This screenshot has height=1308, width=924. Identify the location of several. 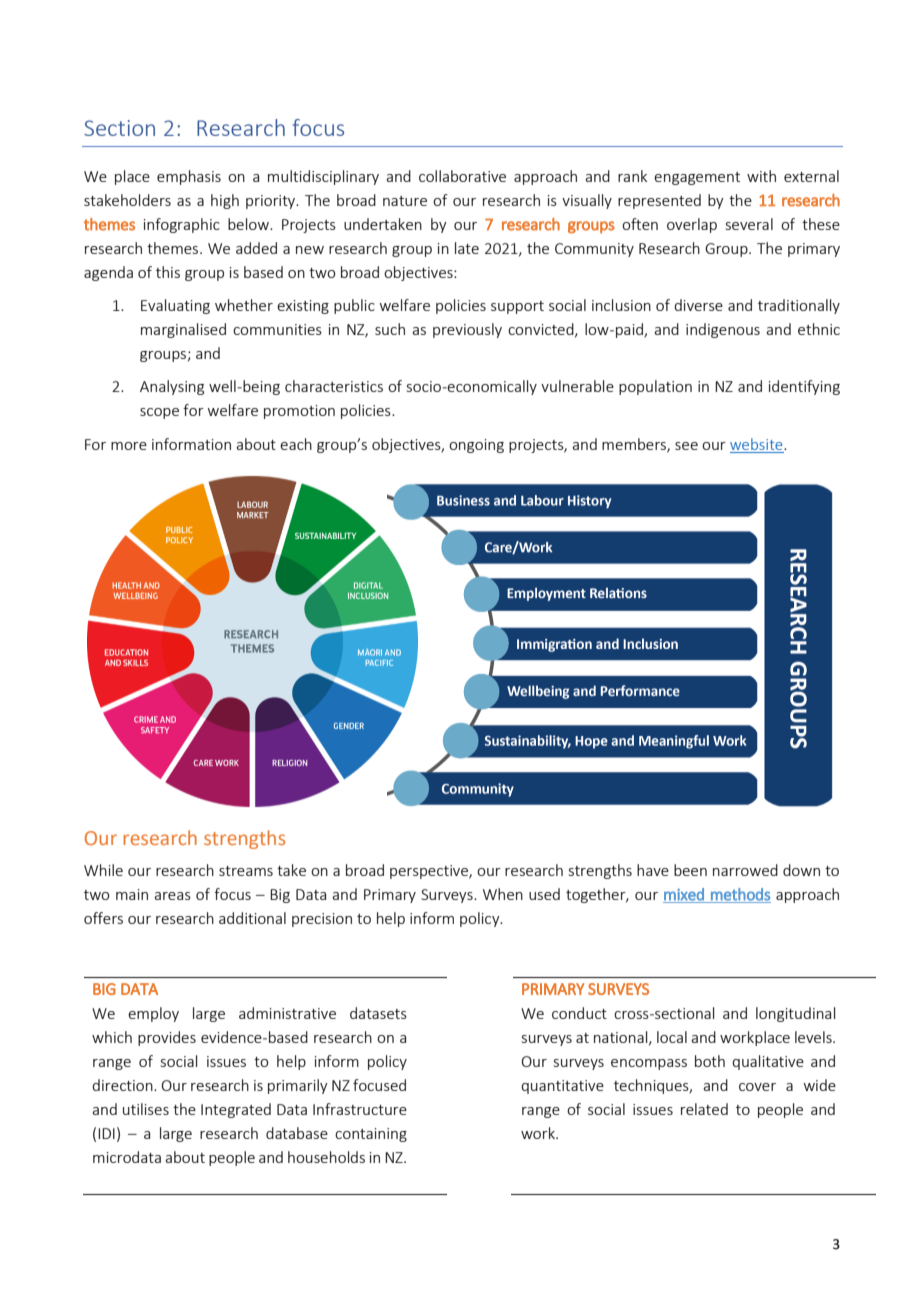
(749, 224).
